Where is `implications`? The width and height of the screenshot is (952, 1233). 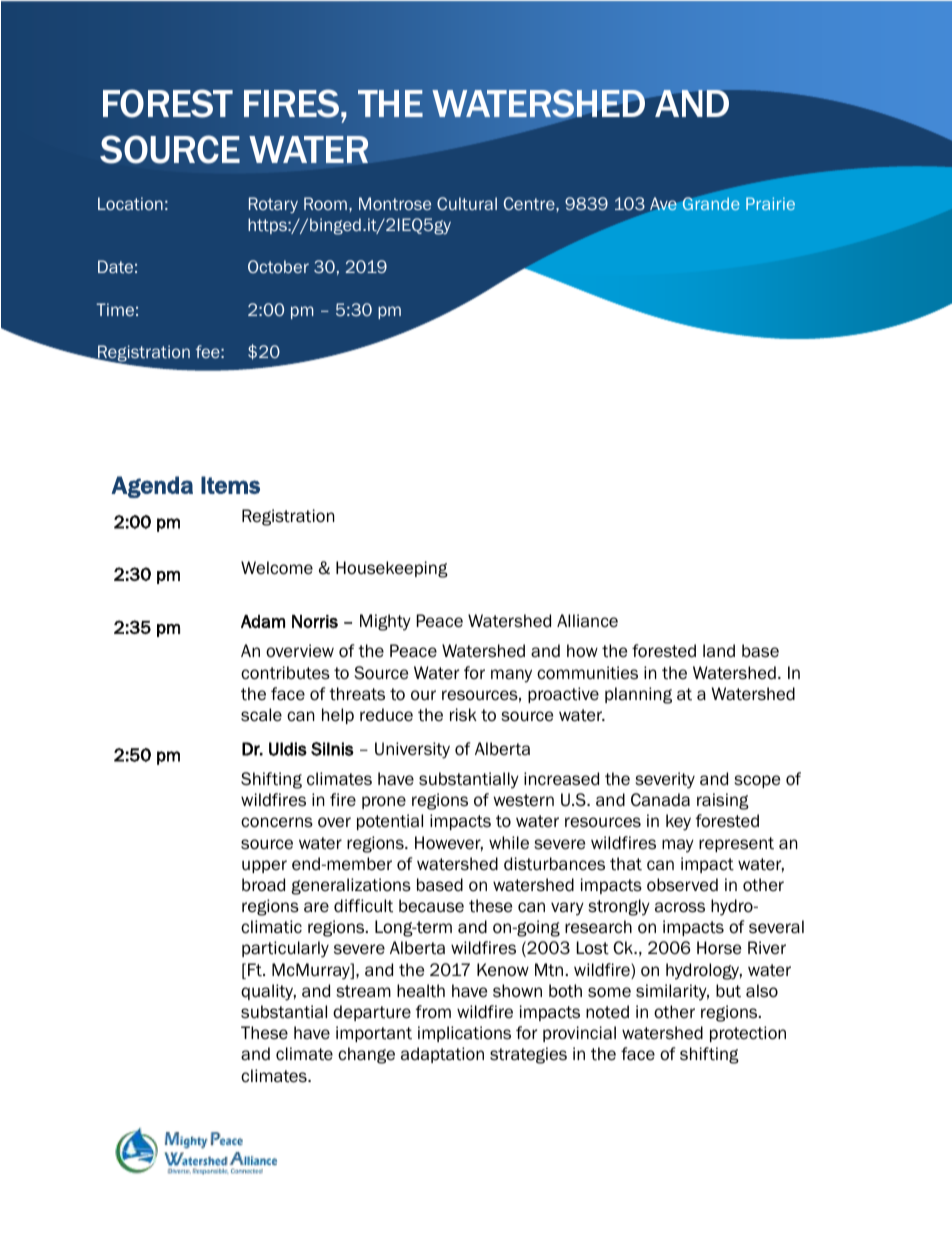
implications is located at coordinates (464, 1034).
